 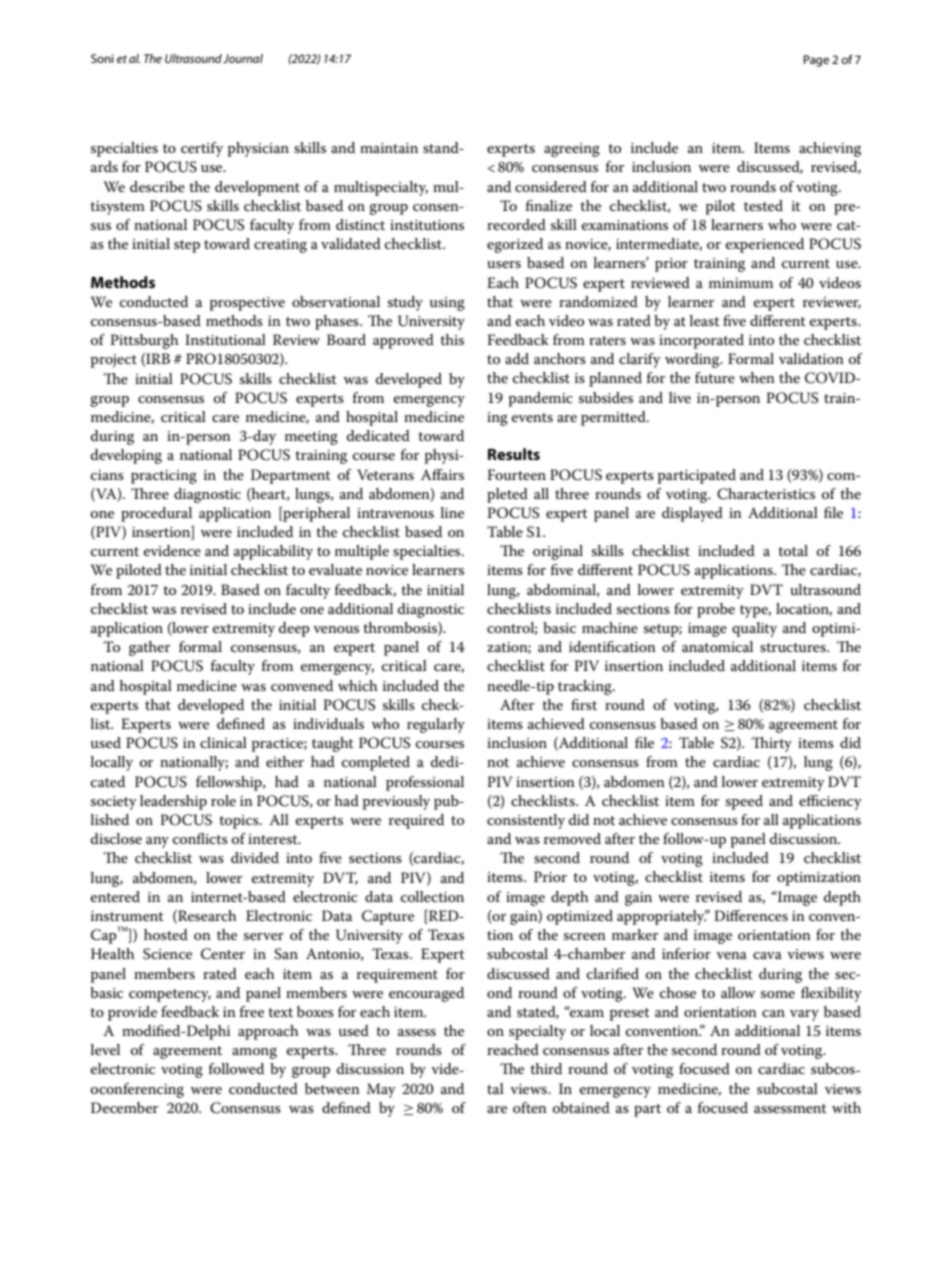 I want to click on when, so click(x=757, y=377).
